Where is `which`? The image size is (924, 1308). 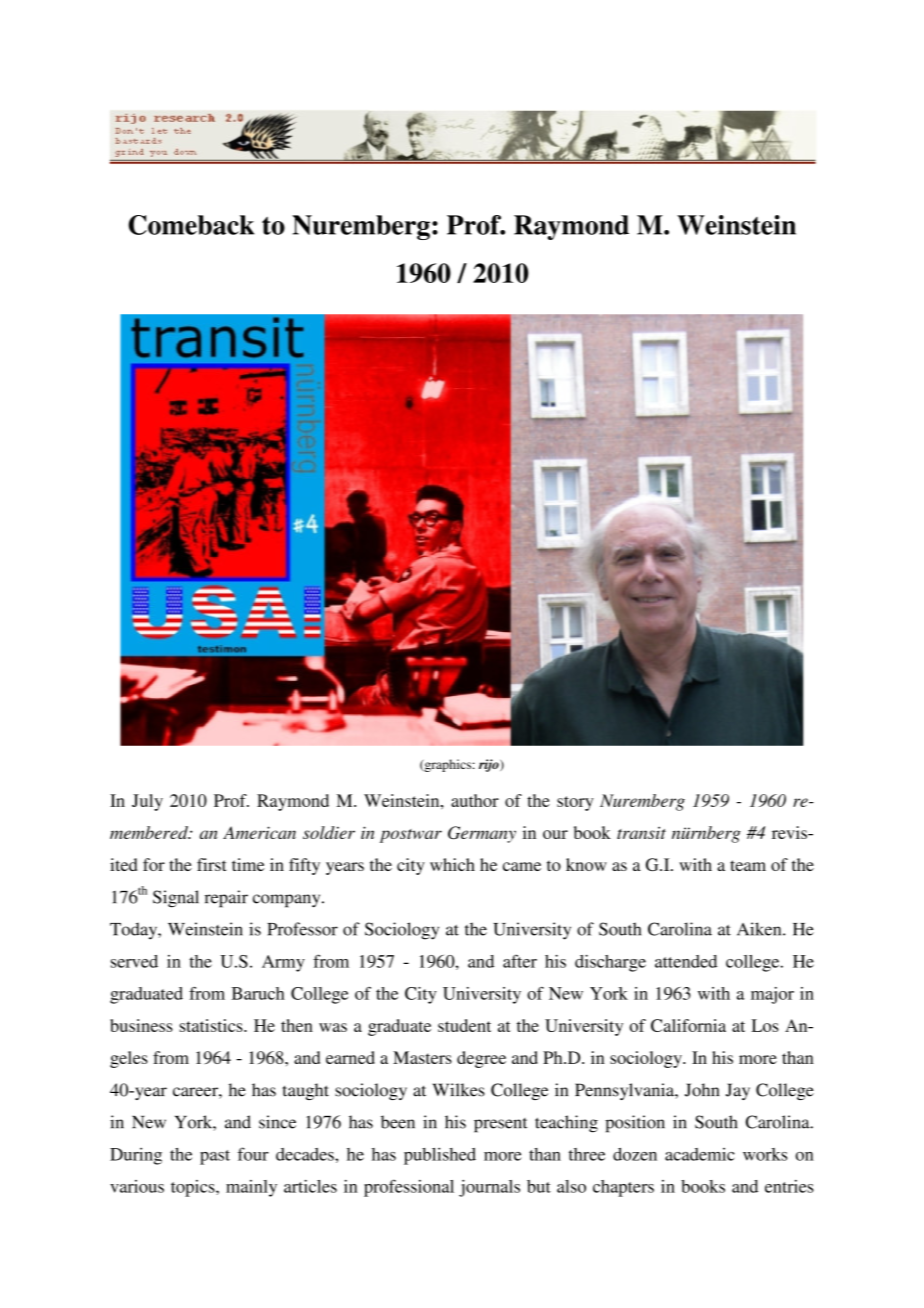 which is located at coordinates (452, 864).
